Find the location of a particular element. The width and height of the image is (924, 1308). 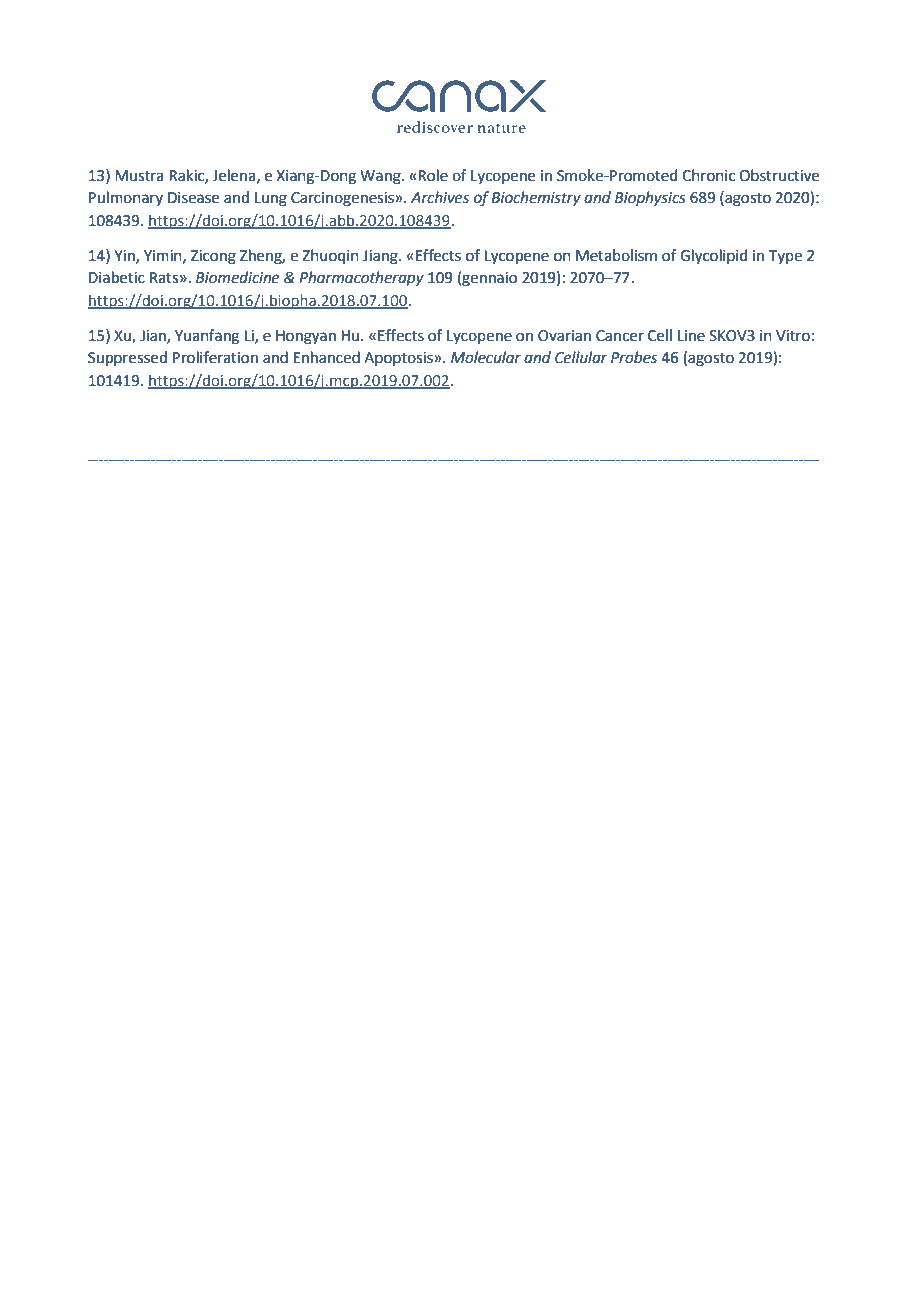

Type is located at coordinates (785, 257).
